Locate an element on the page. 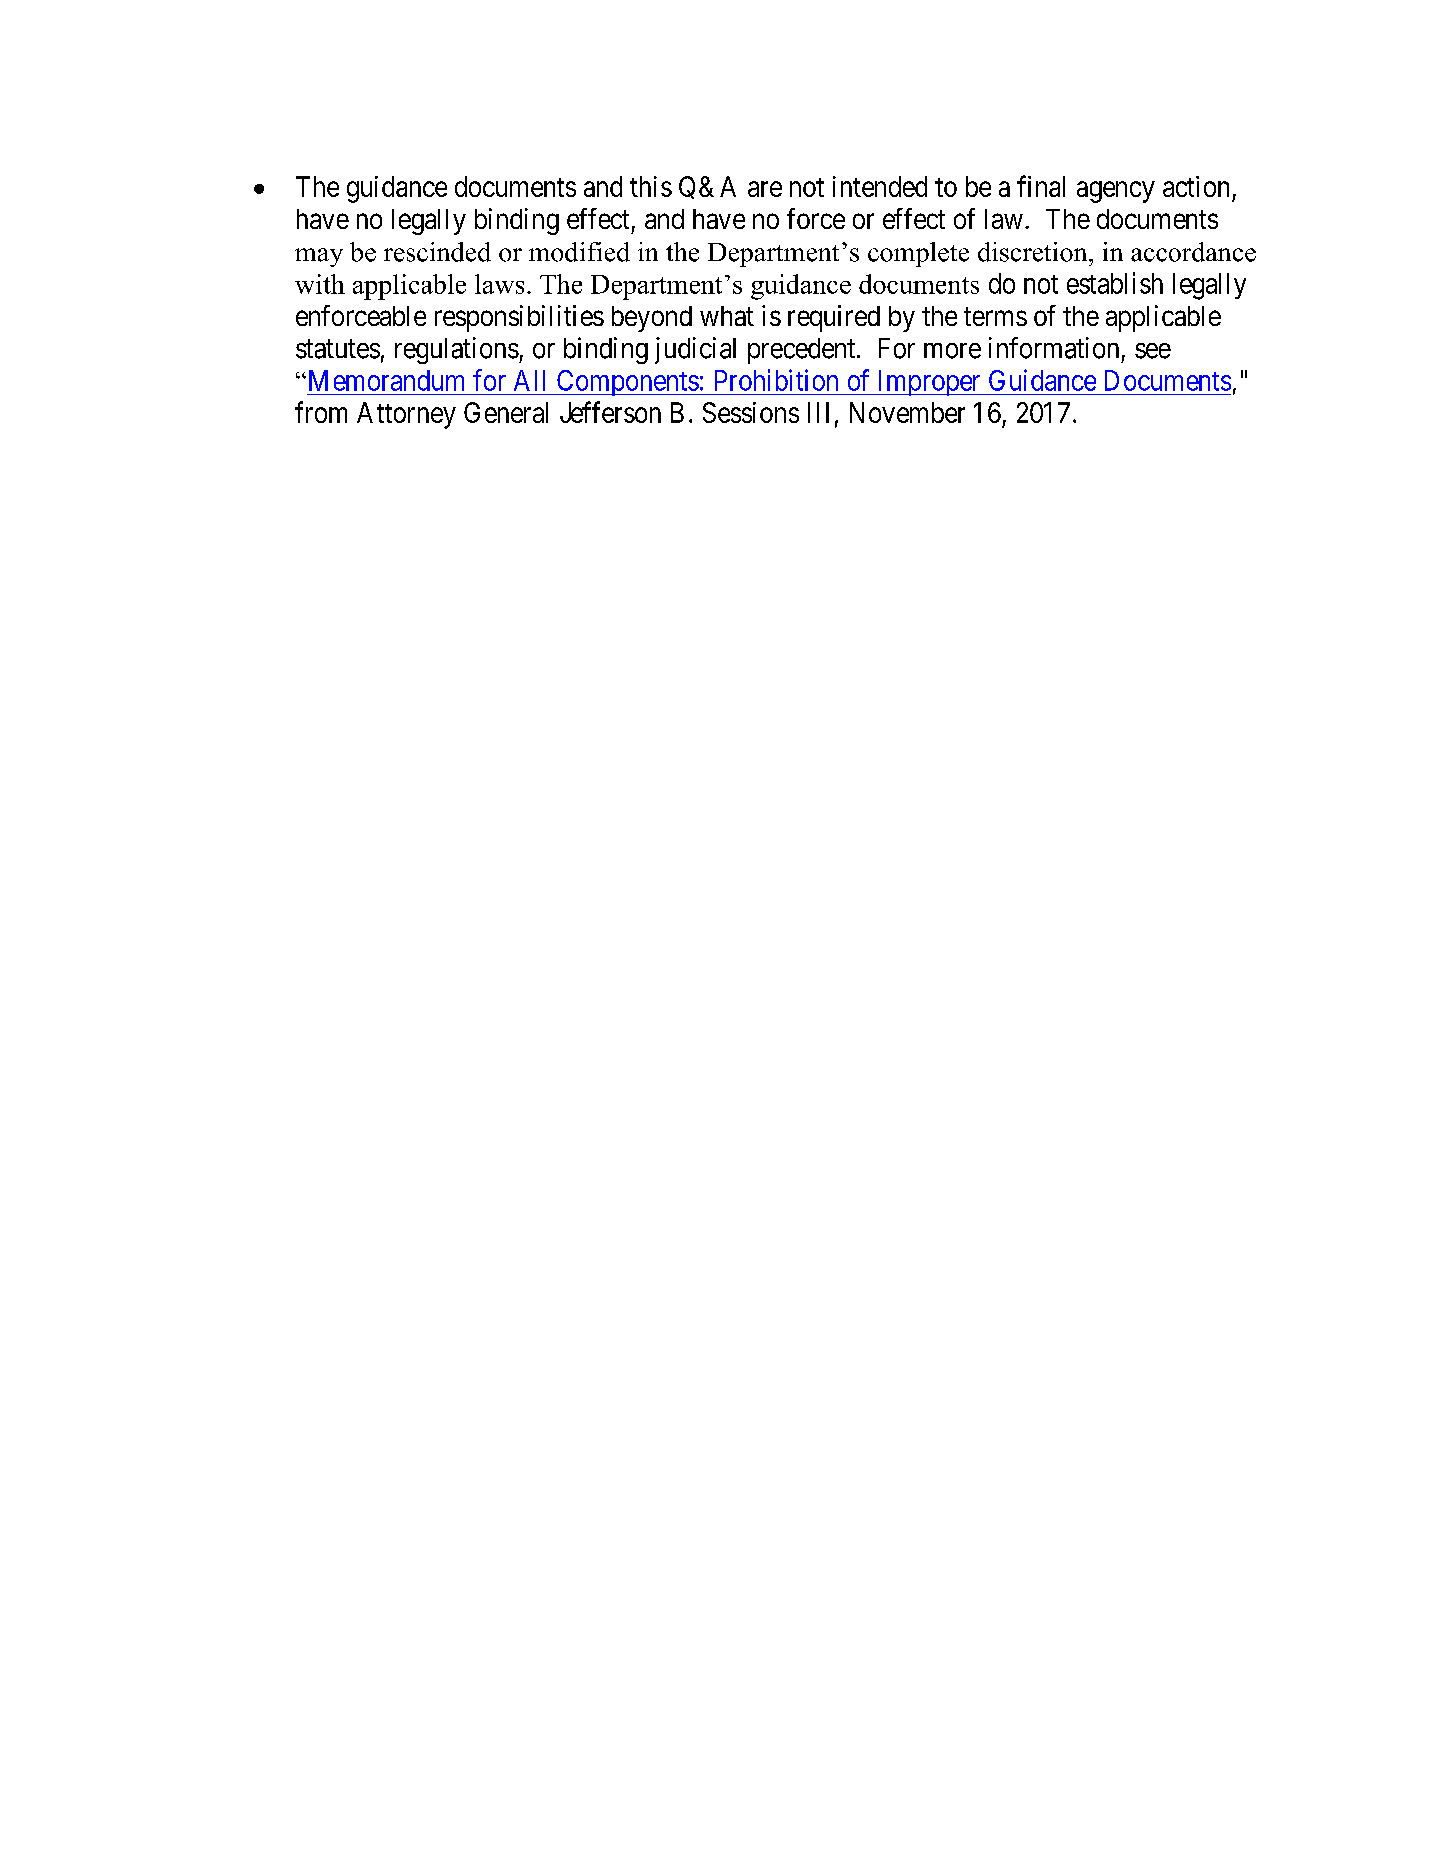  establish is located at coordinates (1115, 283).
